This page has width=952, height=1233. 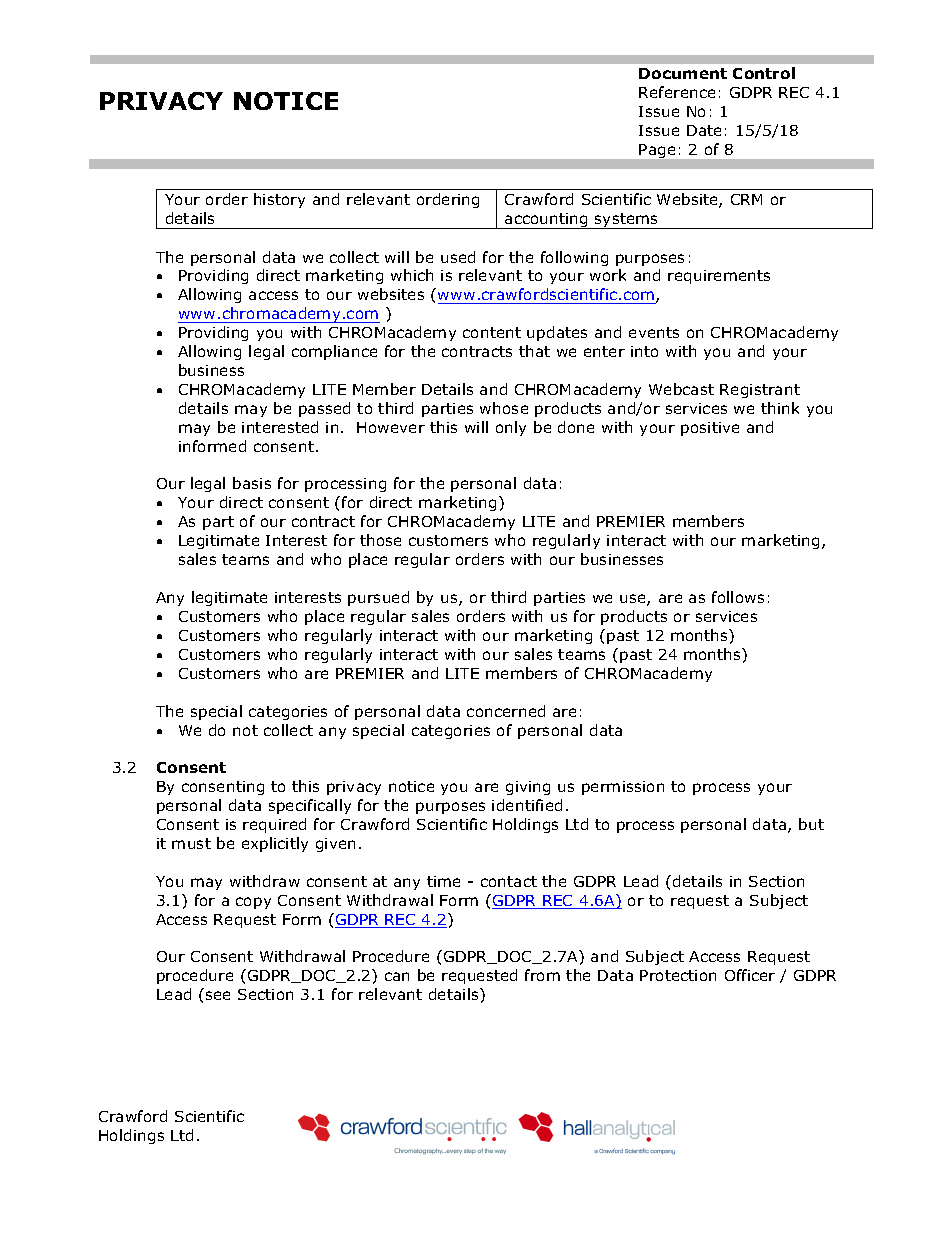 I want to click on Control, so click(x=764, y=73).
